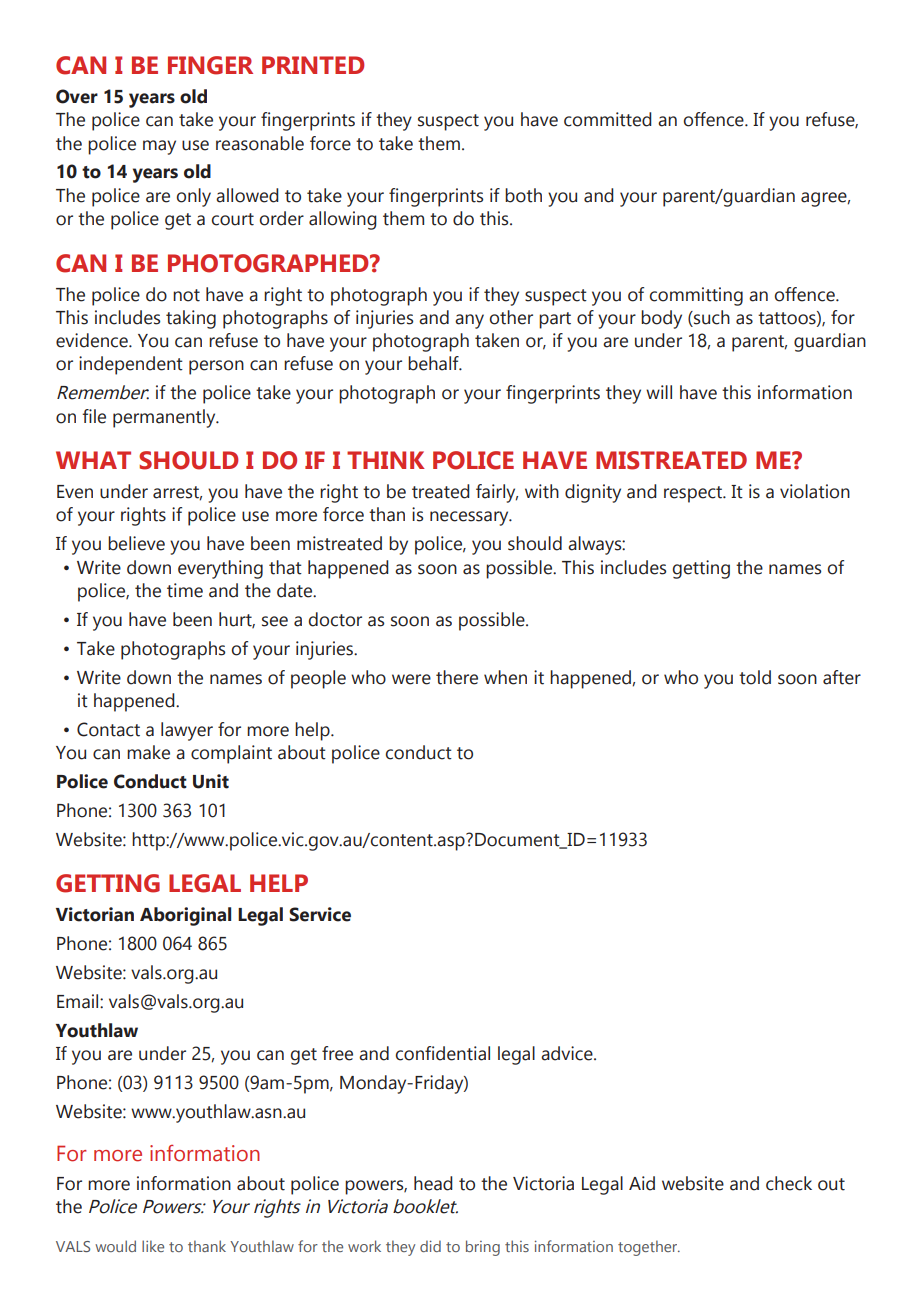  What do you see at coordinates (153, 1246) in the page?
I see `like` at bounding box center [153, 1246].
